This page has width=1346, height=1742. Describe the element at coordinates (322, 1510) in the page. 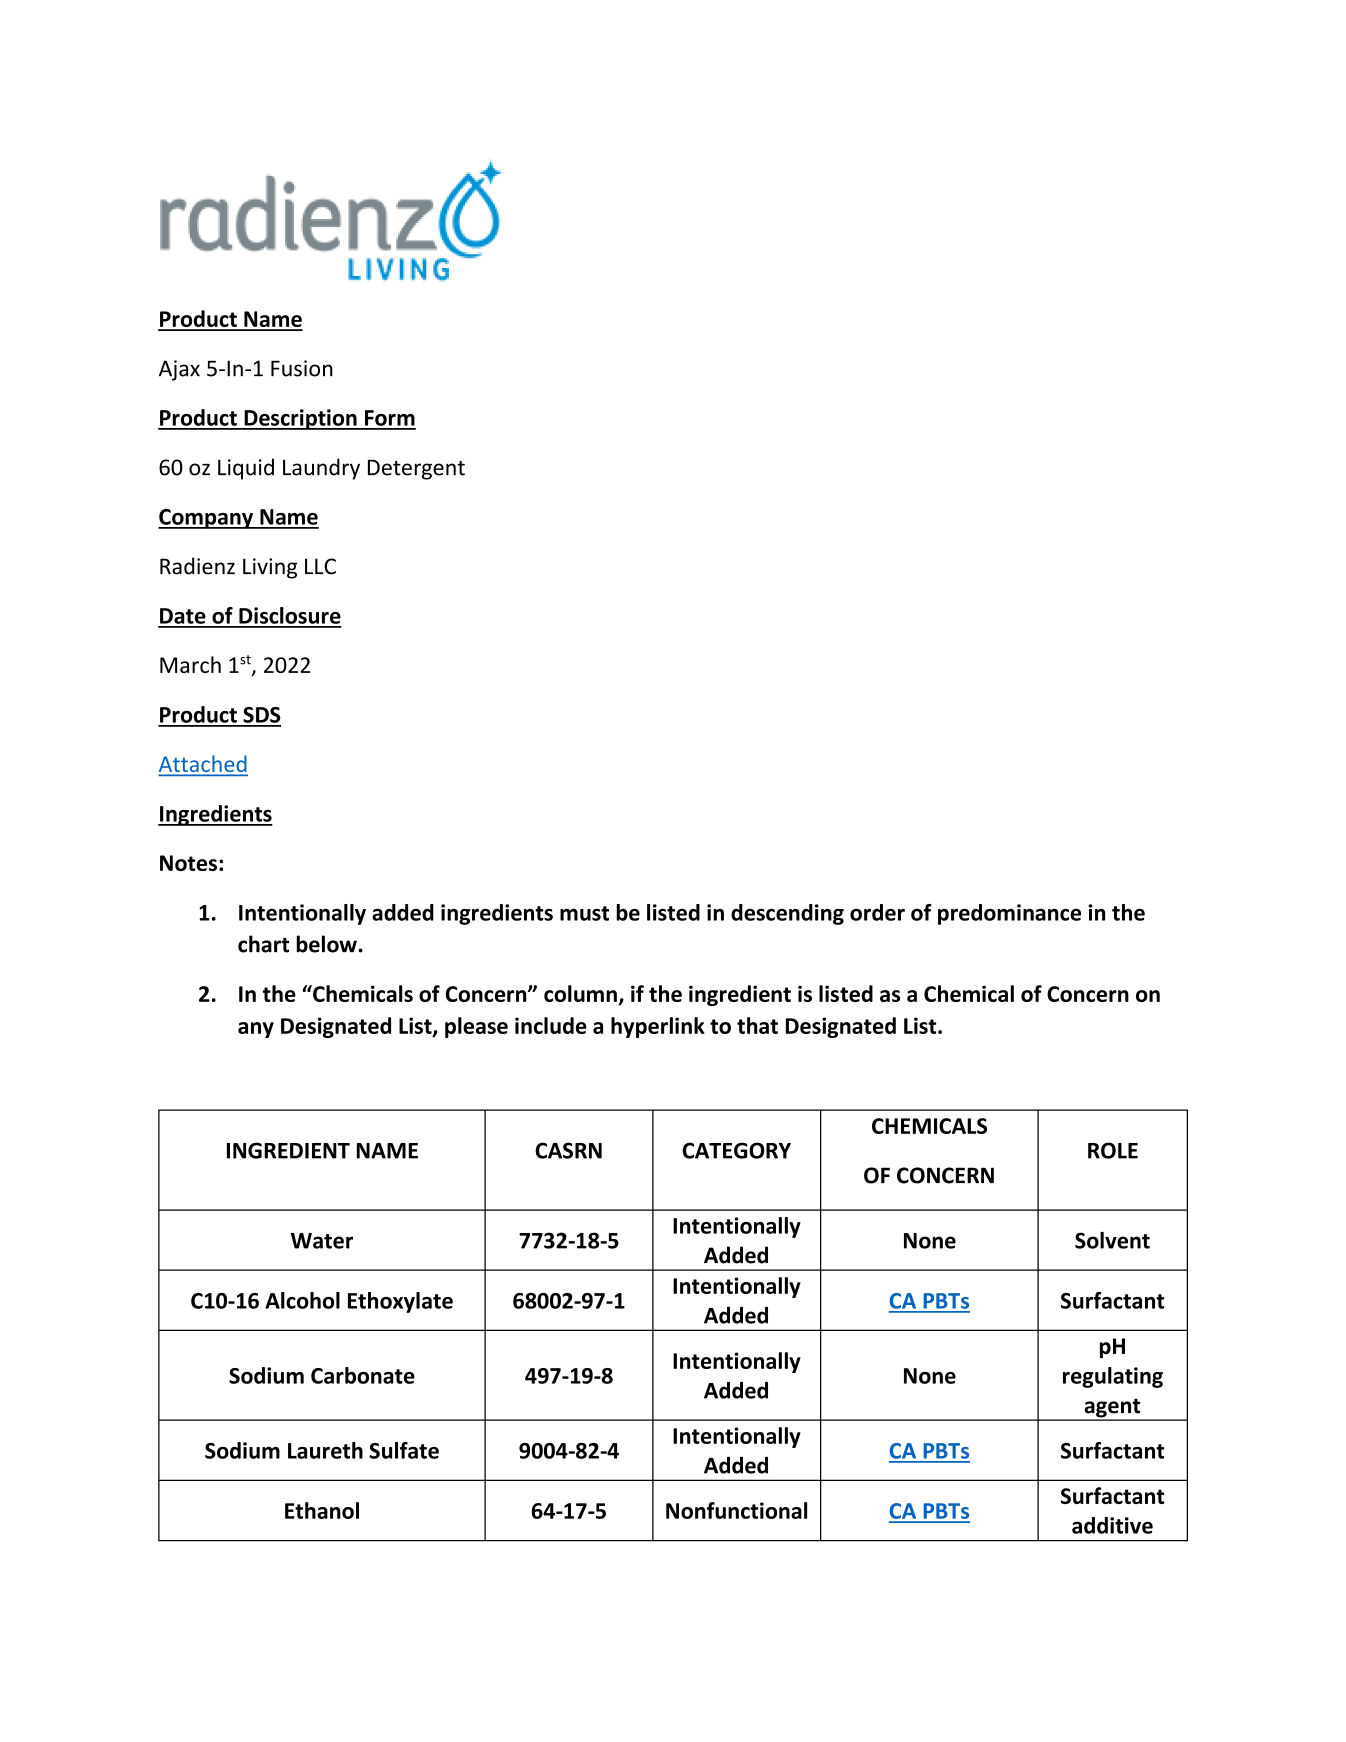

I see `Ethanol` at that location.
